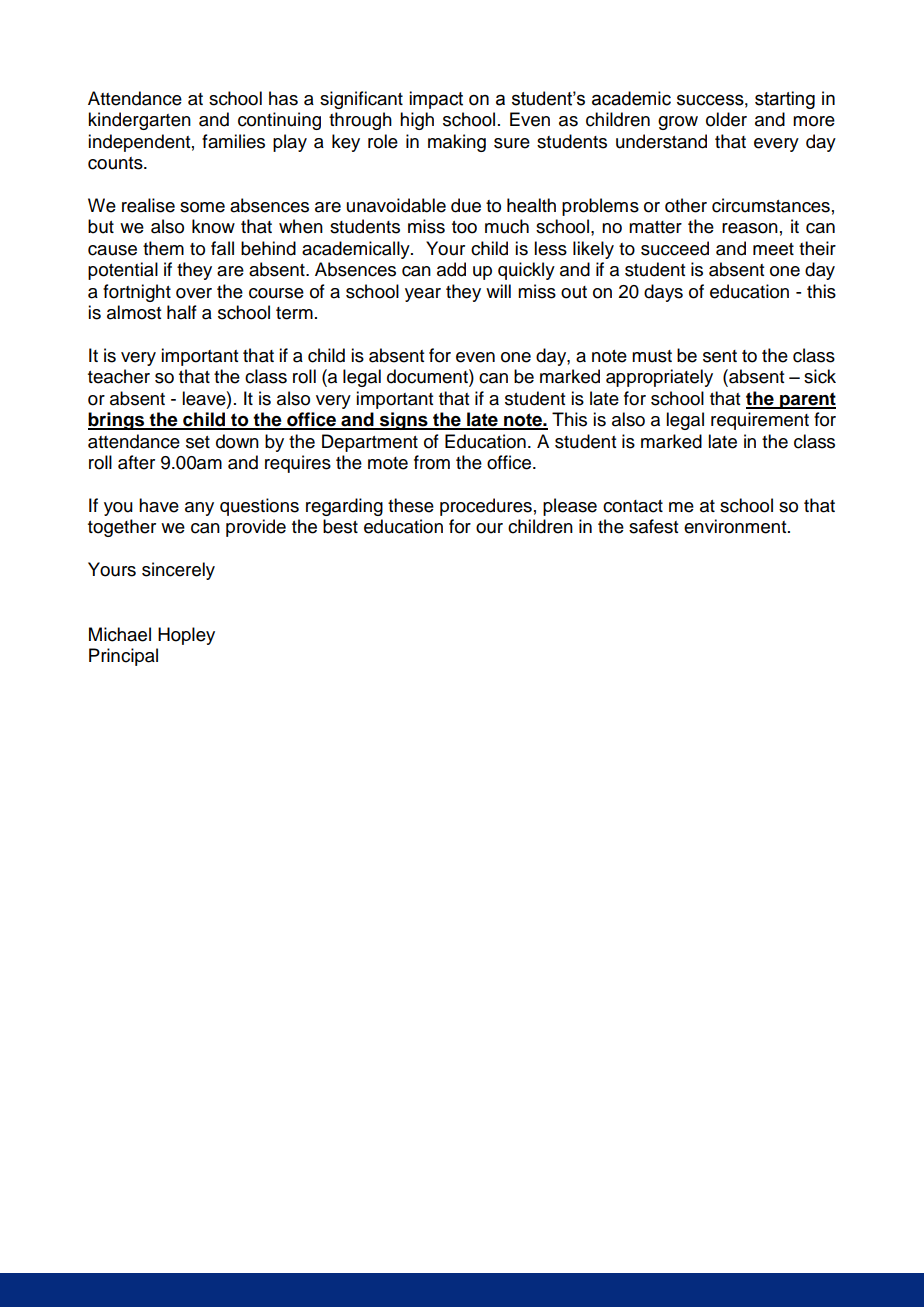 The height and width of the screenshot is (1308, 924). I want to click on Michael, so click(120, 634).
